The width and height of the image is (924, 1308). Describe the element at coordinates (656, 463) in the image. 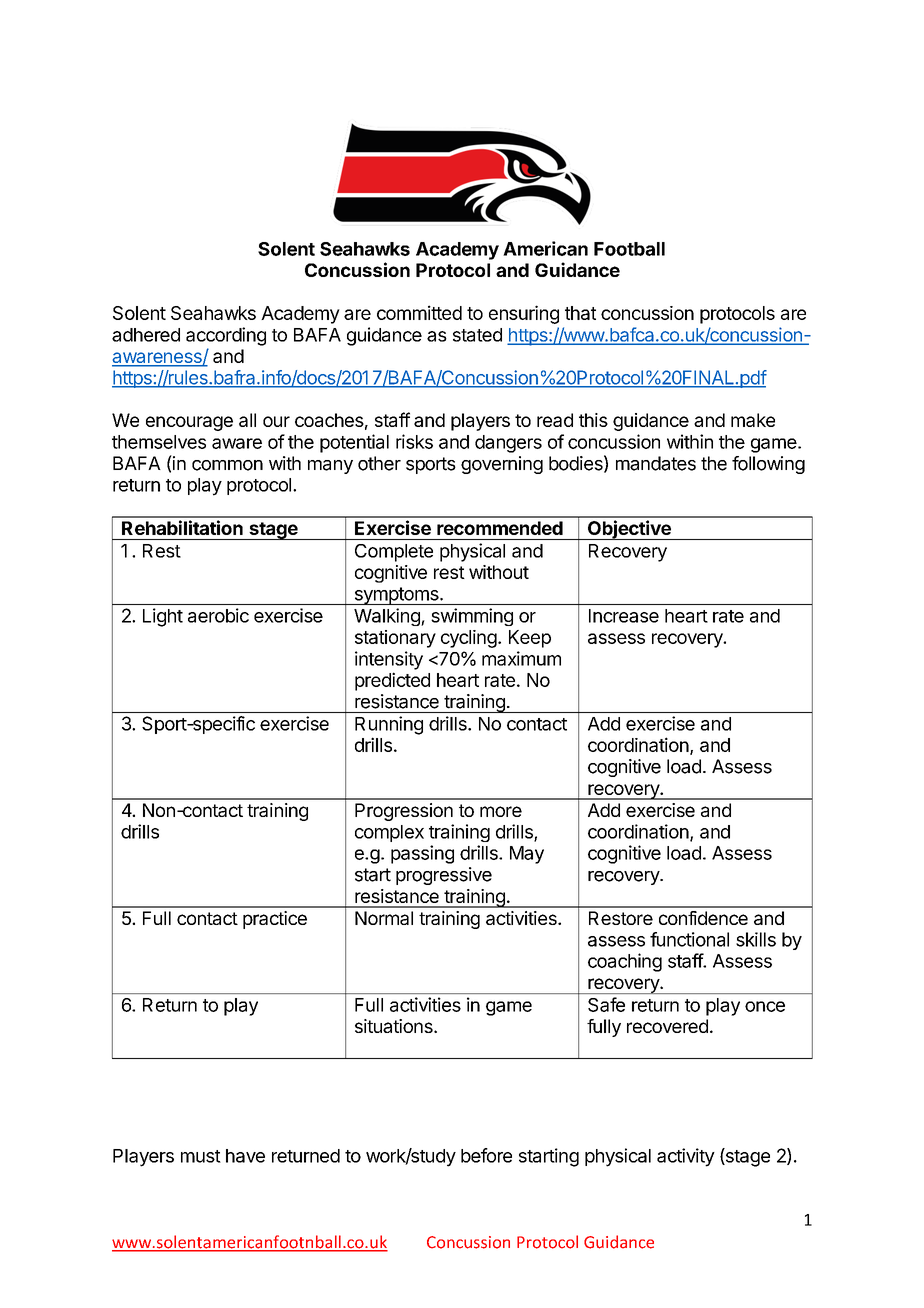

I see `mandates` at that location.
